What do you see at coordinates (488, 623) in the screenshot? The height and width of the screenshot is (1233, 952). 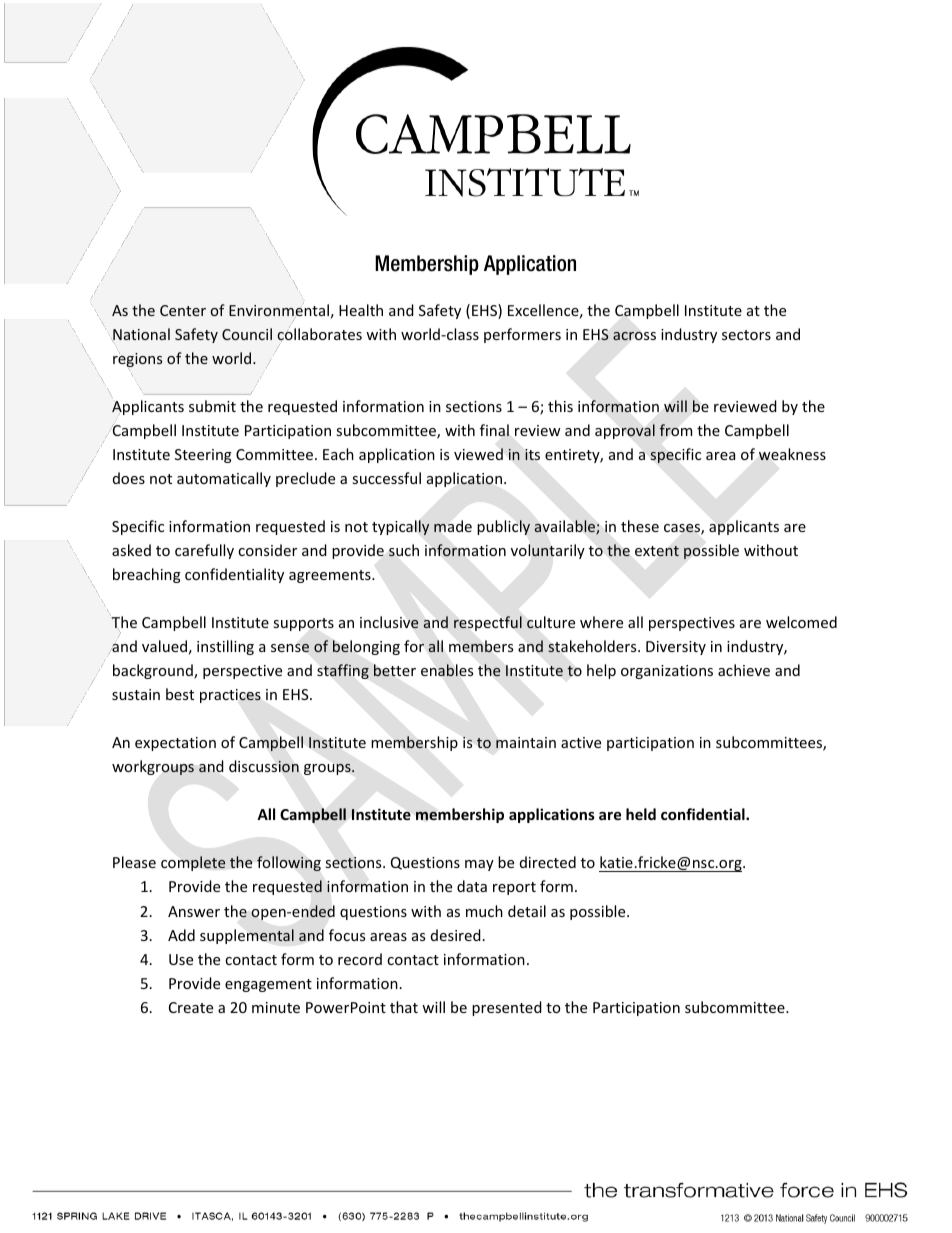 I see `respectful` at bounding box center [488, 623].
